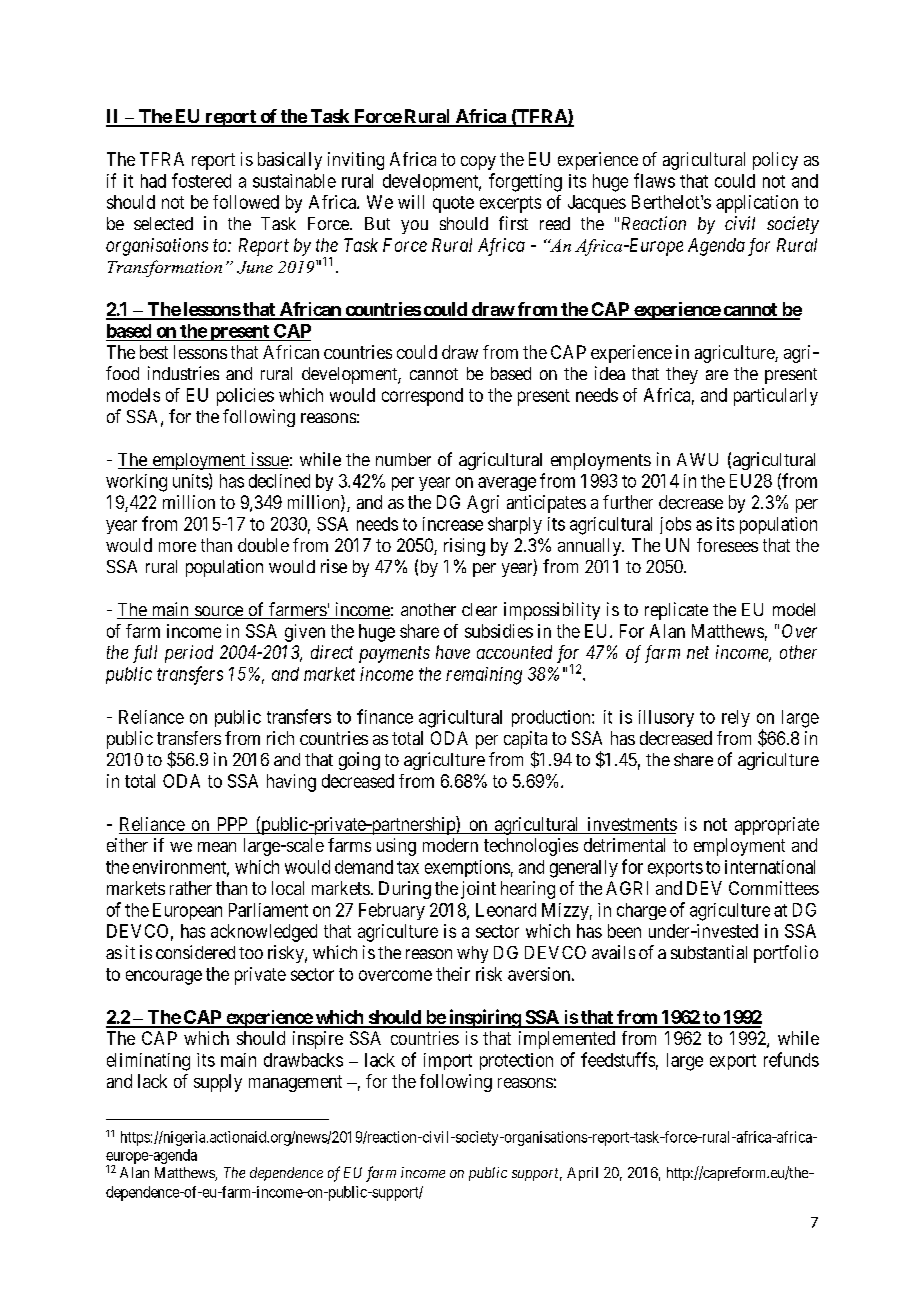 This screenshot has width=924, height=1308. Describe the element at coordinates (757, 204) in the screenshot. I see `application` at that location.
